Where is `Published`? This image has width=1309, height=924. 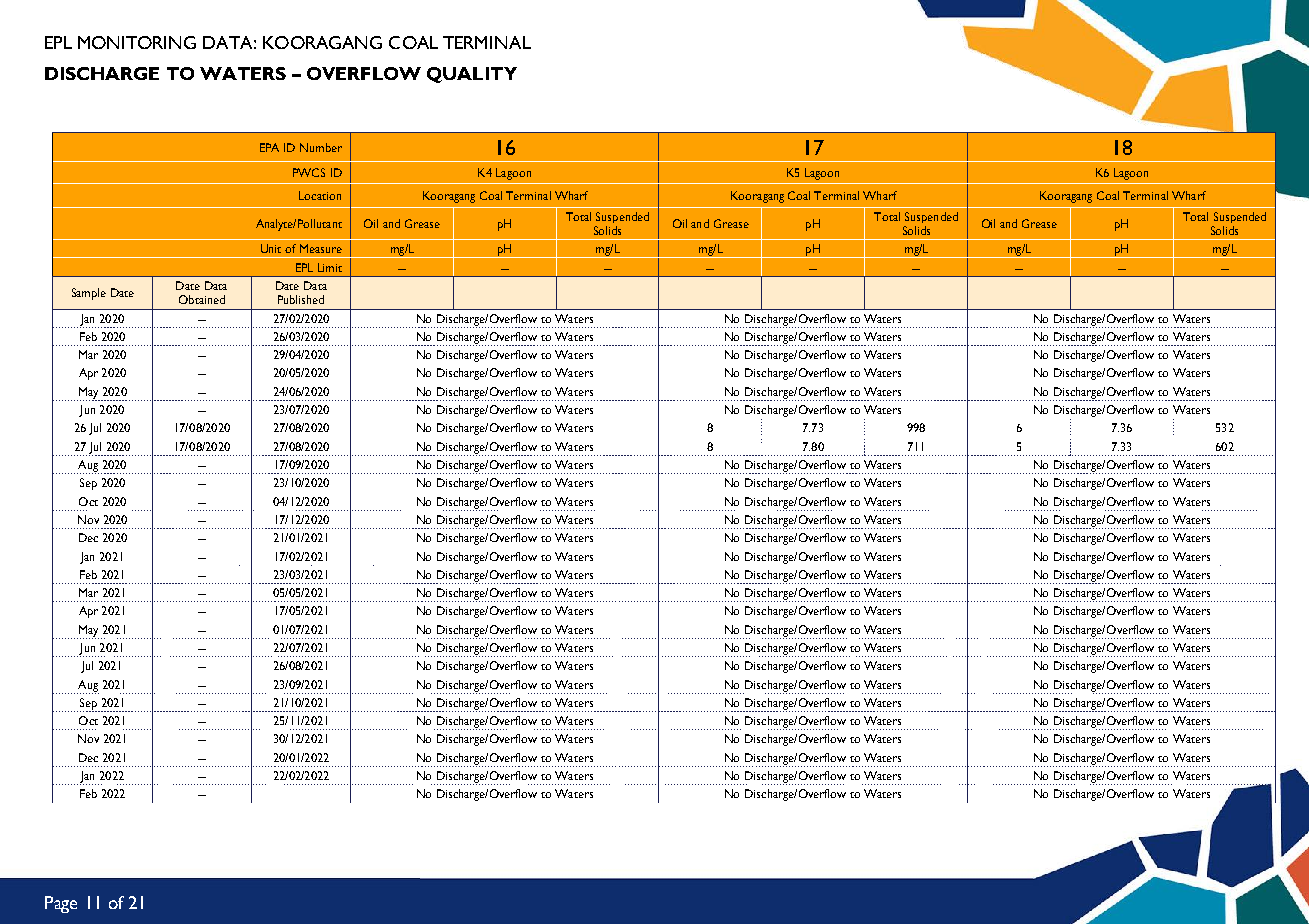 Published is located at coordinates (301, 299).
